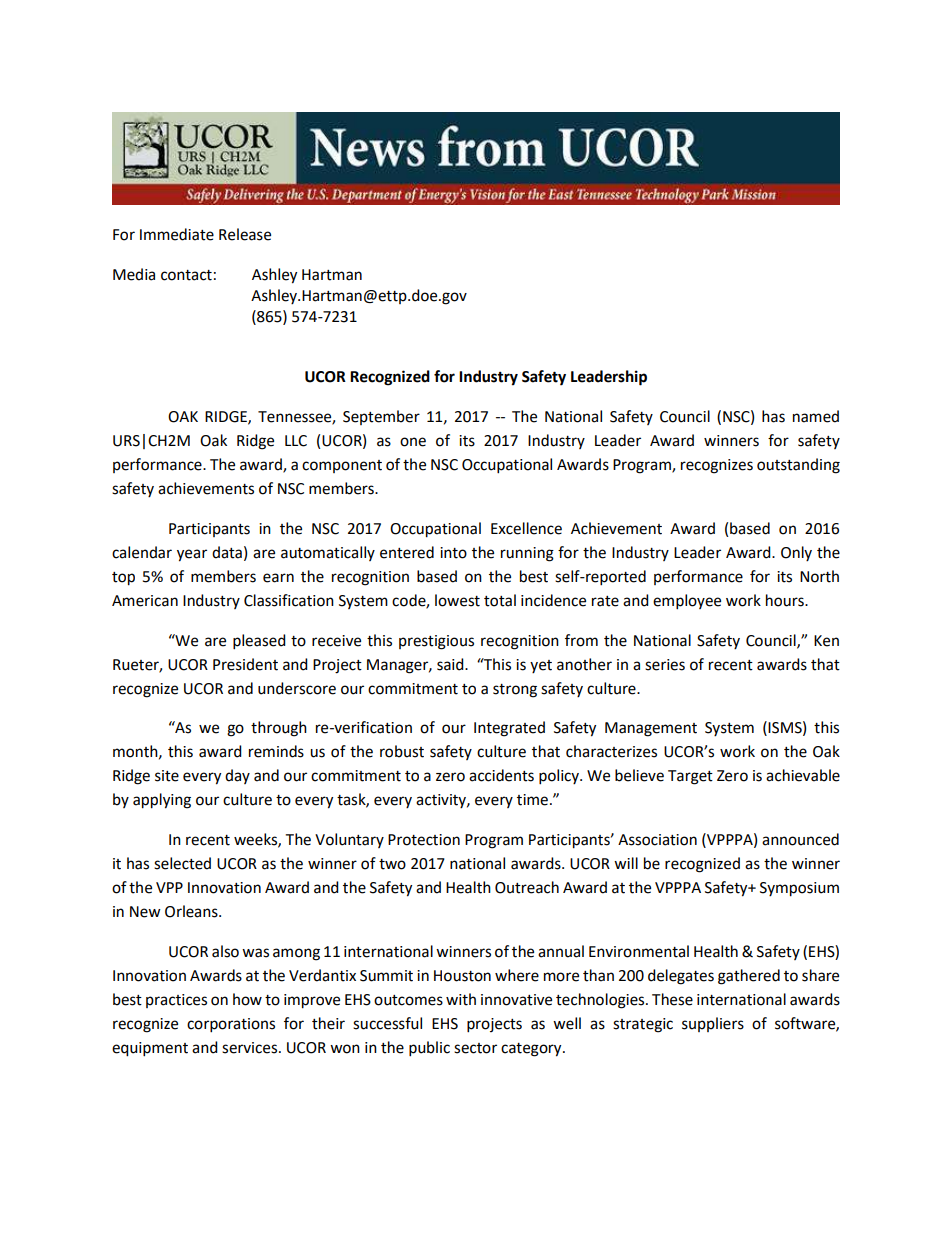  What do you see at coordinates (231, 1025) in the screenshot?
I see `corporations` at bounding box center [231, 1025].
